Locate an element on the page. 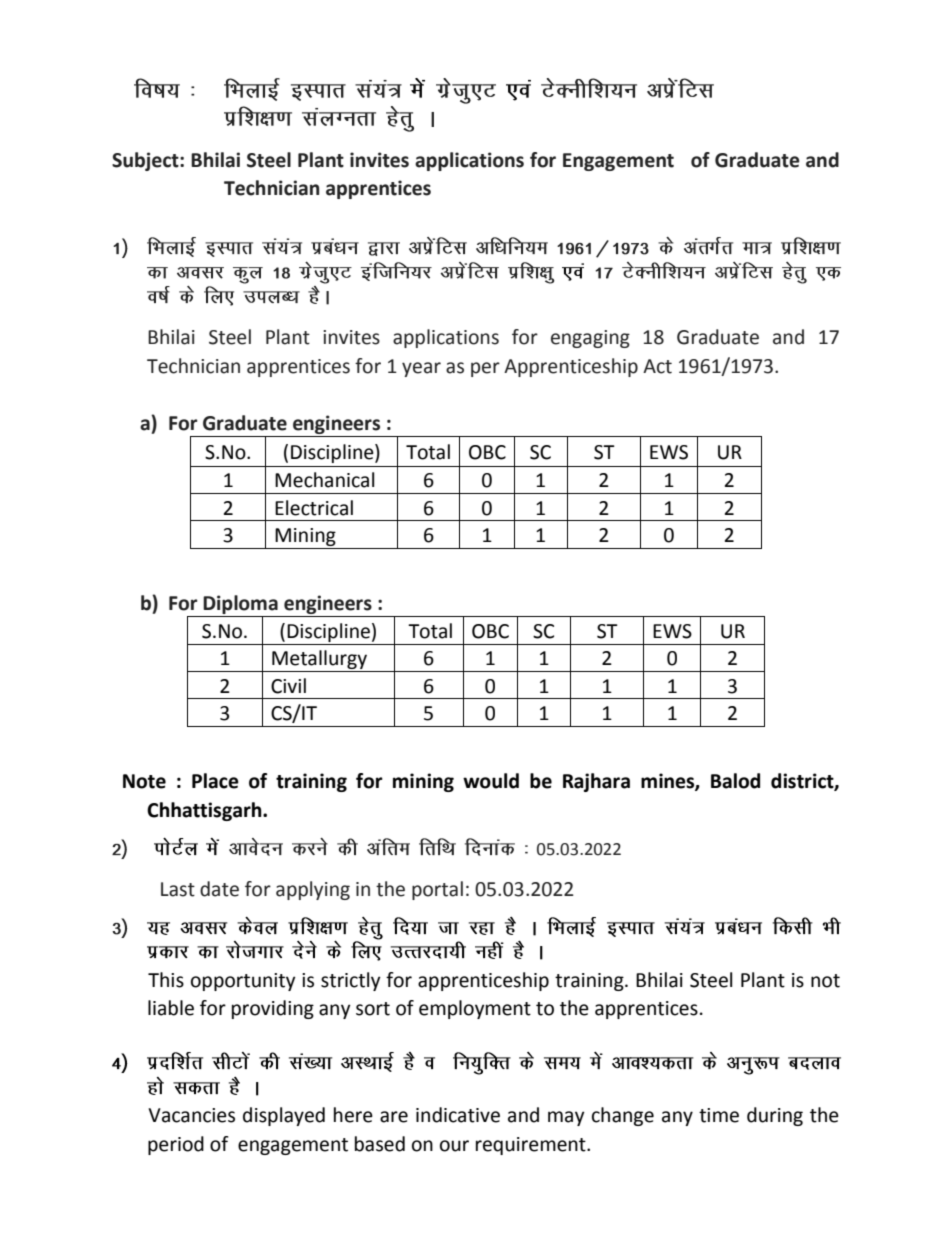  portal is located at coordinates (437, 890).
